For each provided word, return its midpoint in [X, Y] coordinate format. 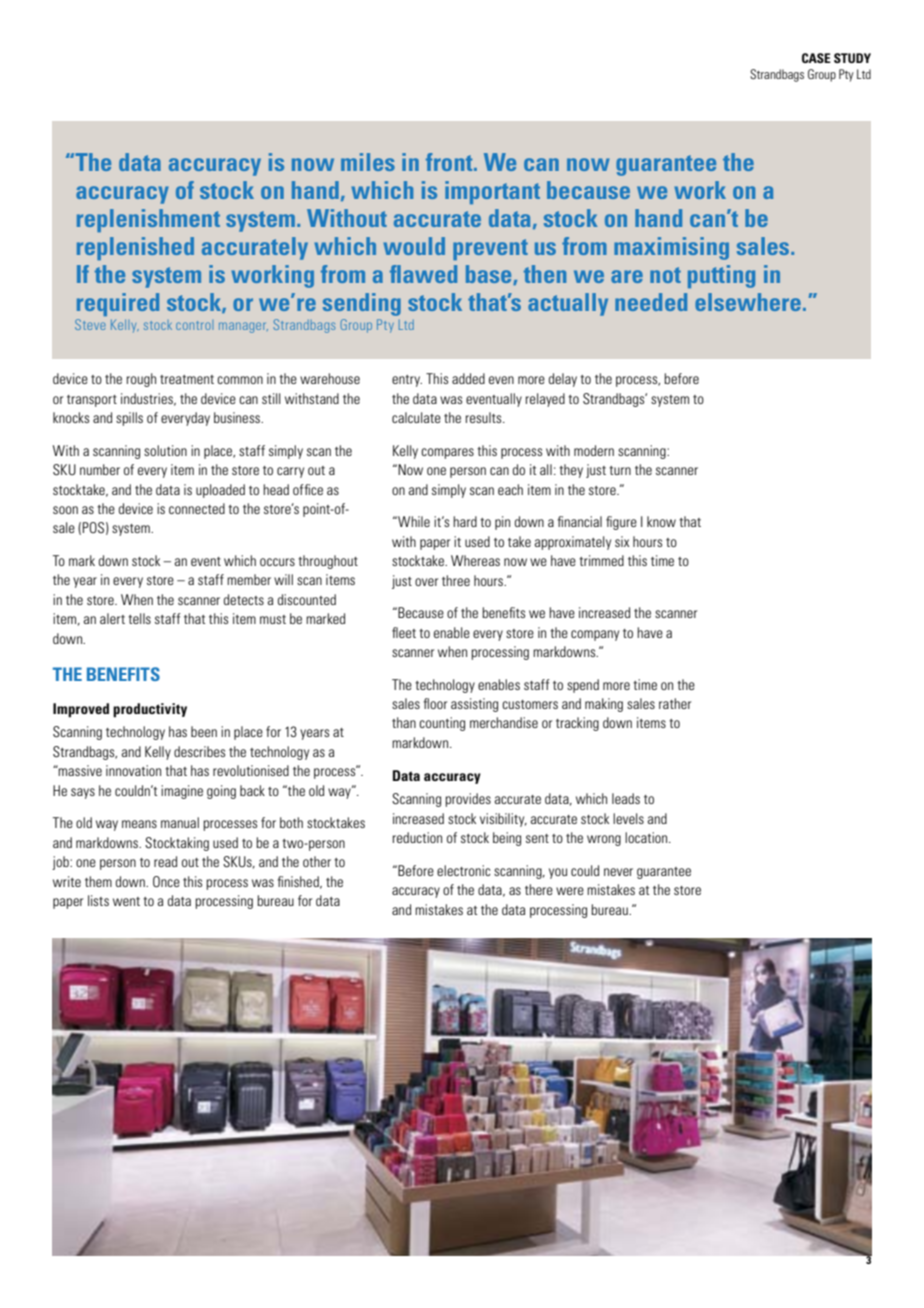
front [450, 162]
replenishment [148, 220]
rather [675, 703]
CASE [816, 58]
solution [165, 450]
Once [166, 881]
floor [435, 703]
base [490, 275]
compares [447, 453]
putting [721, 276]
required [118, 304]
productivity [150, 710]
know [661, 521]
